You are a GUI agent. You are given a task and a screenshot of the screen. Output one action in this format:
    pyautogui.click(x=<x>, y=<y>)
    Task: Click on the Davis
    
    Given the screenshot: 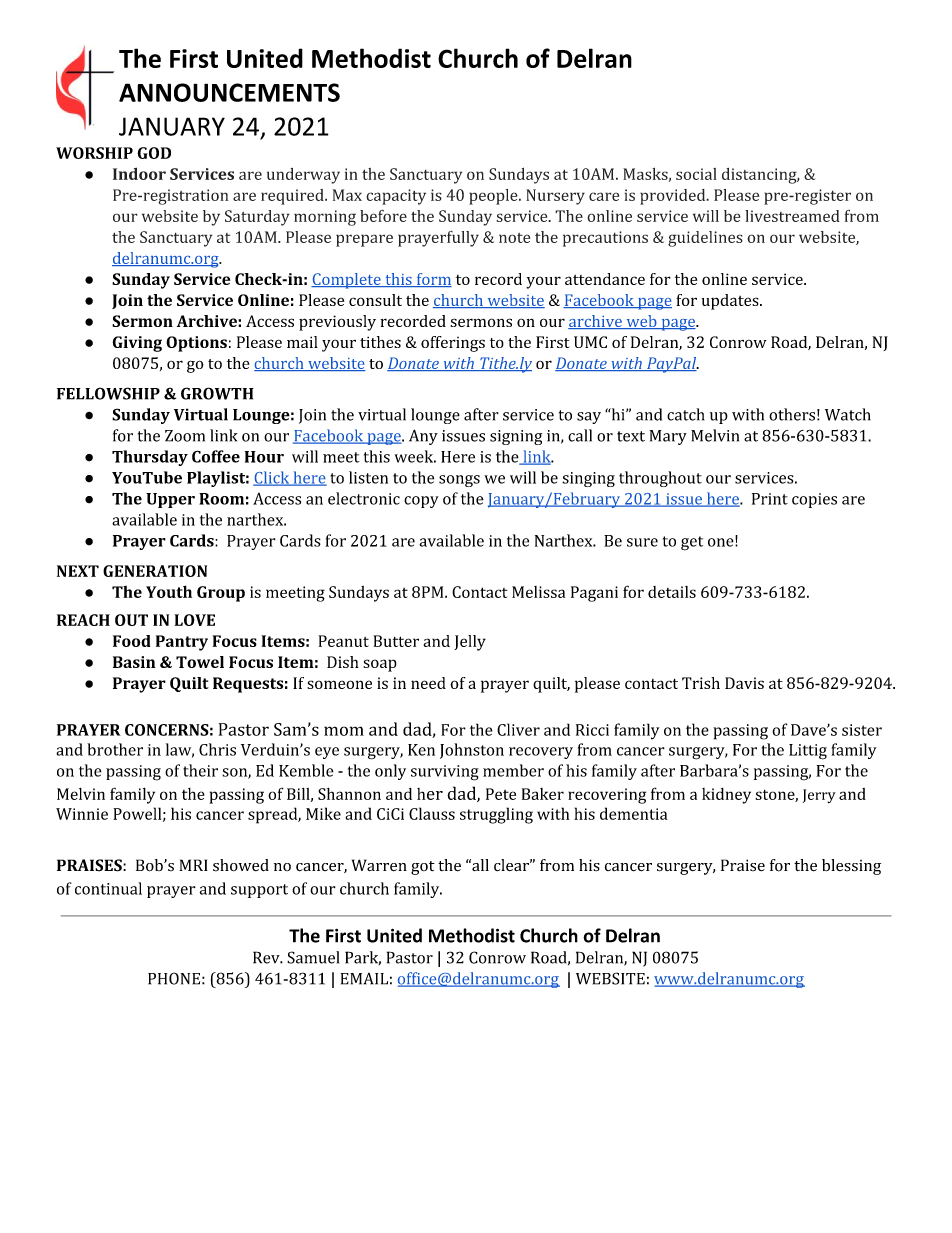 What is the action you would take?
    pyautogui.click(x=744, y=683)
